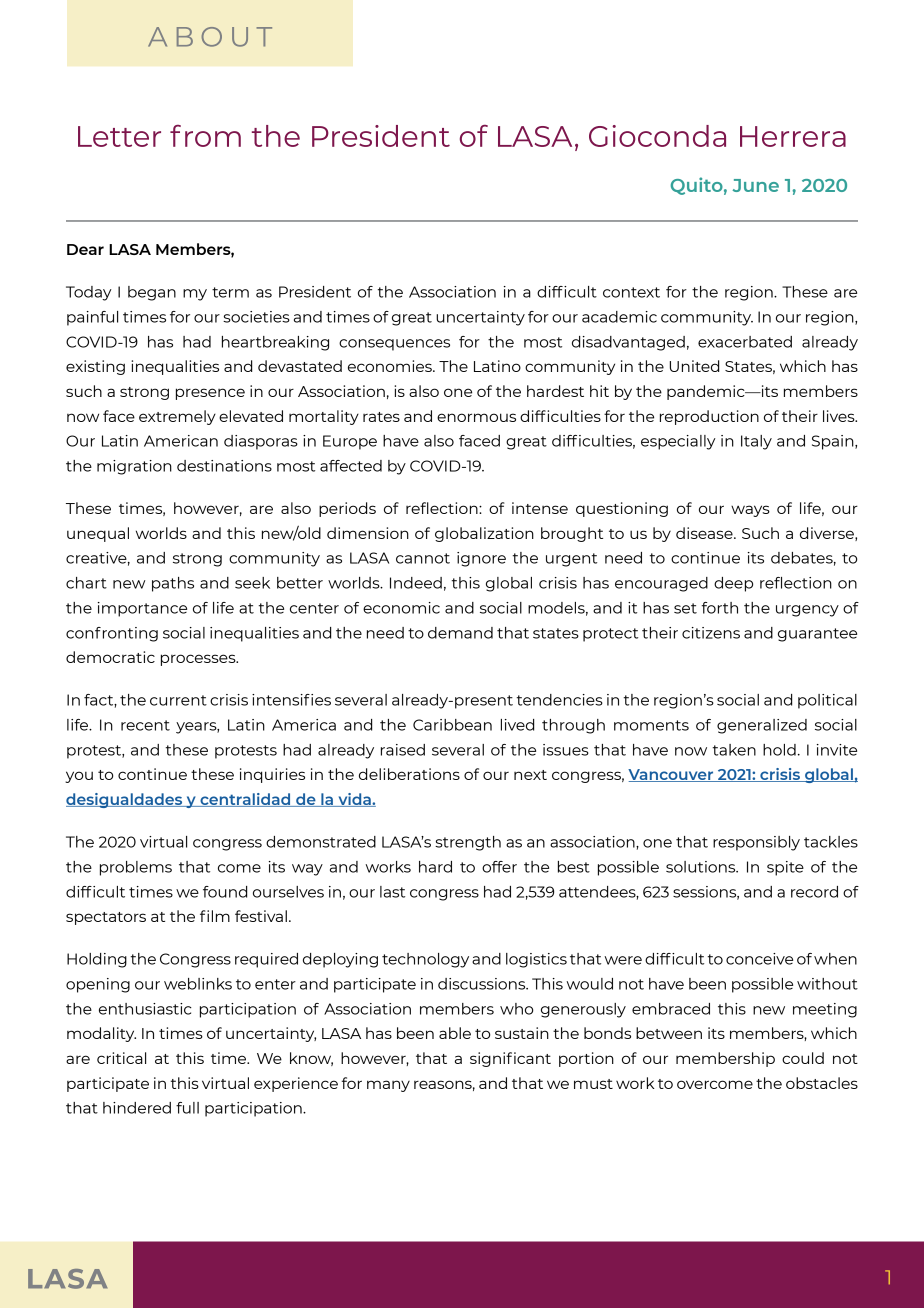 This screenshot has height=1308, width=924. Describe the element at coordinates (481, 559) in the screenshot. I see `ignore` at that location.
